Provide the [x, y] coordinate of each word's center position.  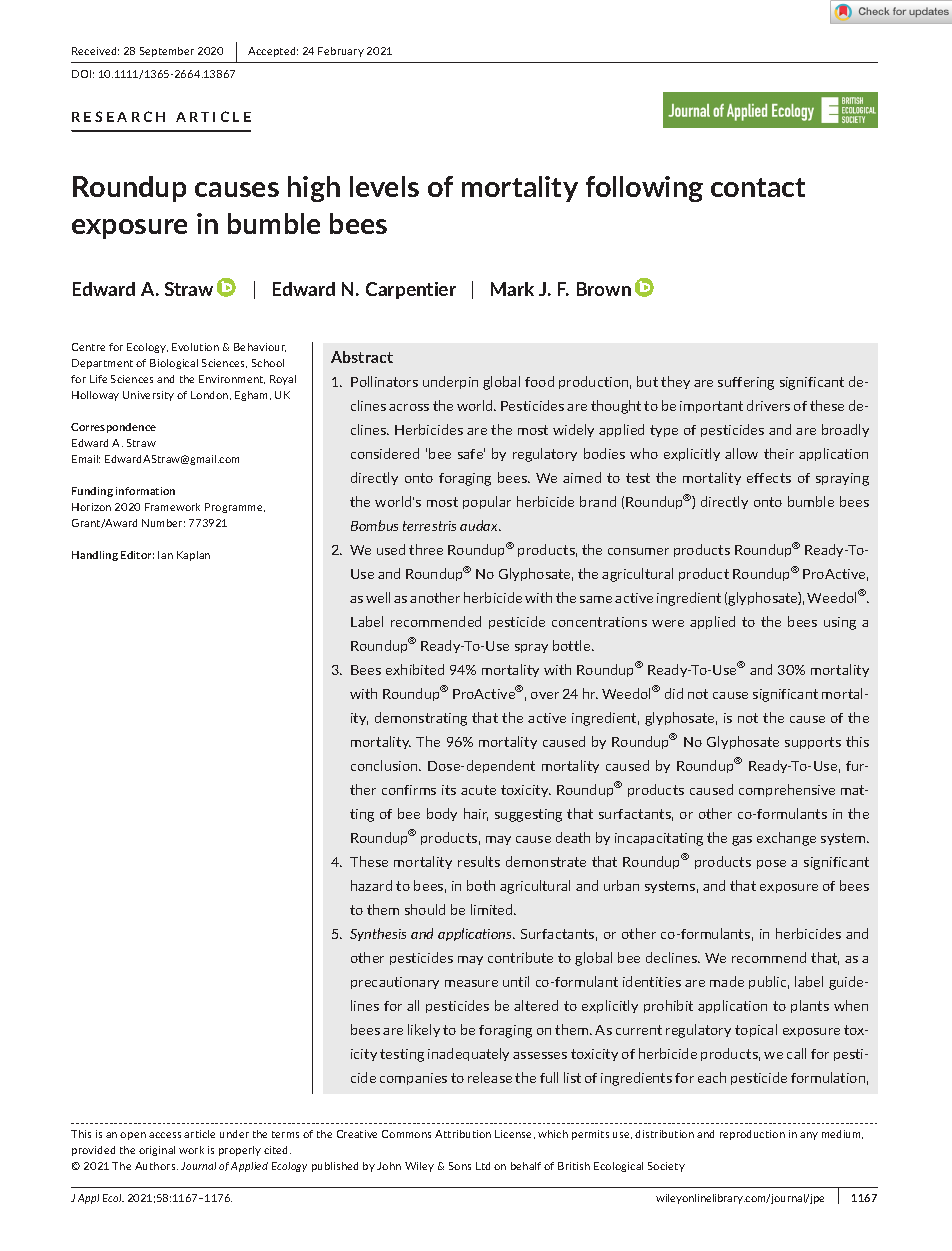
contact [758, 187]
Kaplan [193, 556]
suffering [746, 383]
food [539, 381]
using [840, 623]
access [165, 1135]
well [378, 597]
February [341, 52]
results [479, 861]
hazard [371, 885]
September [167, 52]
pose [771, 864]
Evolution [195, 347]
